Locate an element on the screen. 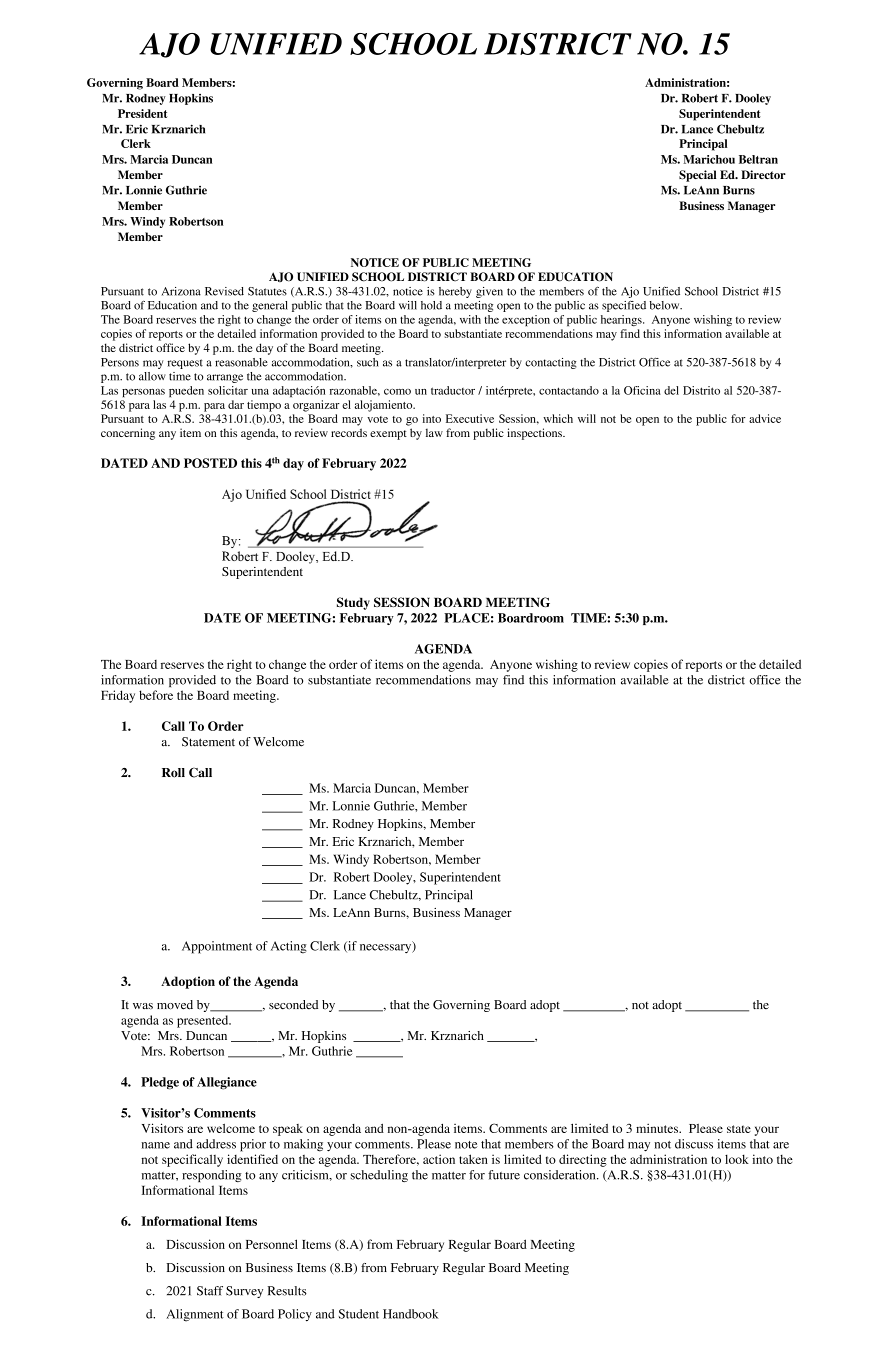 The height and width of the screenshot is (1372, 887). before is located at coordinates (156, 695).
